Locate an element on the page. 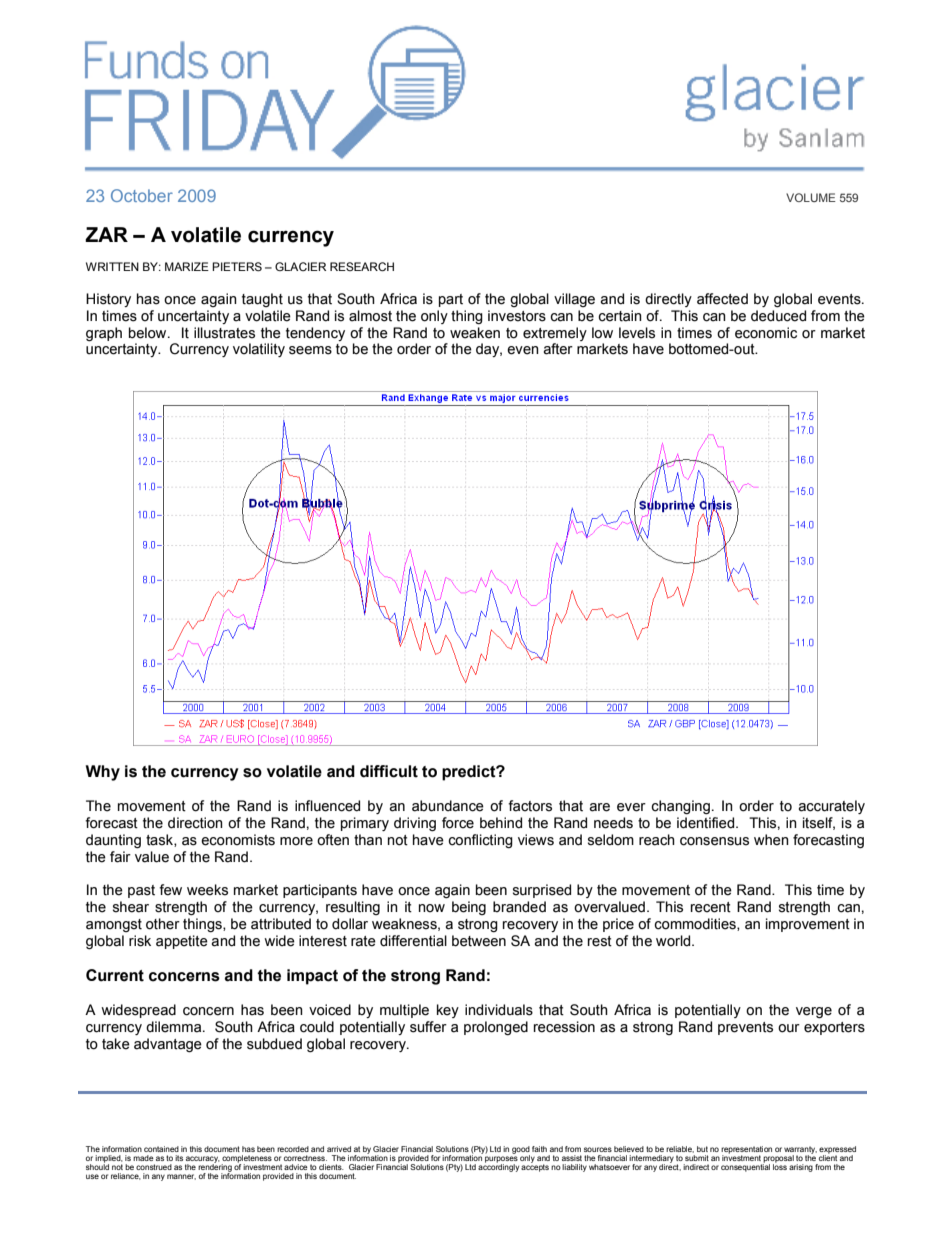 Image resolution: width=952 pixels, height=1233 pixels. investors is located at coordinates (517, 316).
